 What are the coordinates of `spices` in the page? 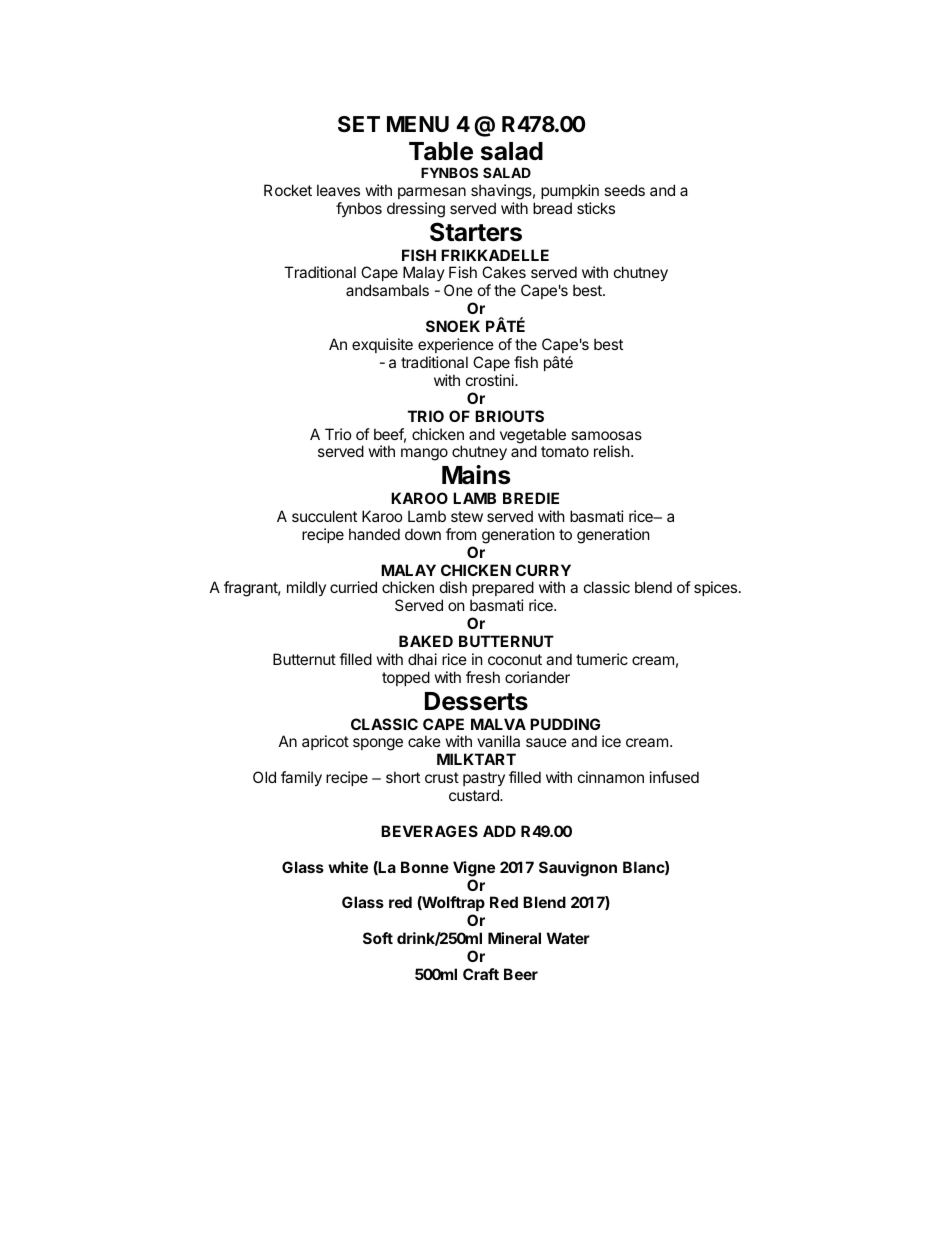 It's located at (717, 588).
